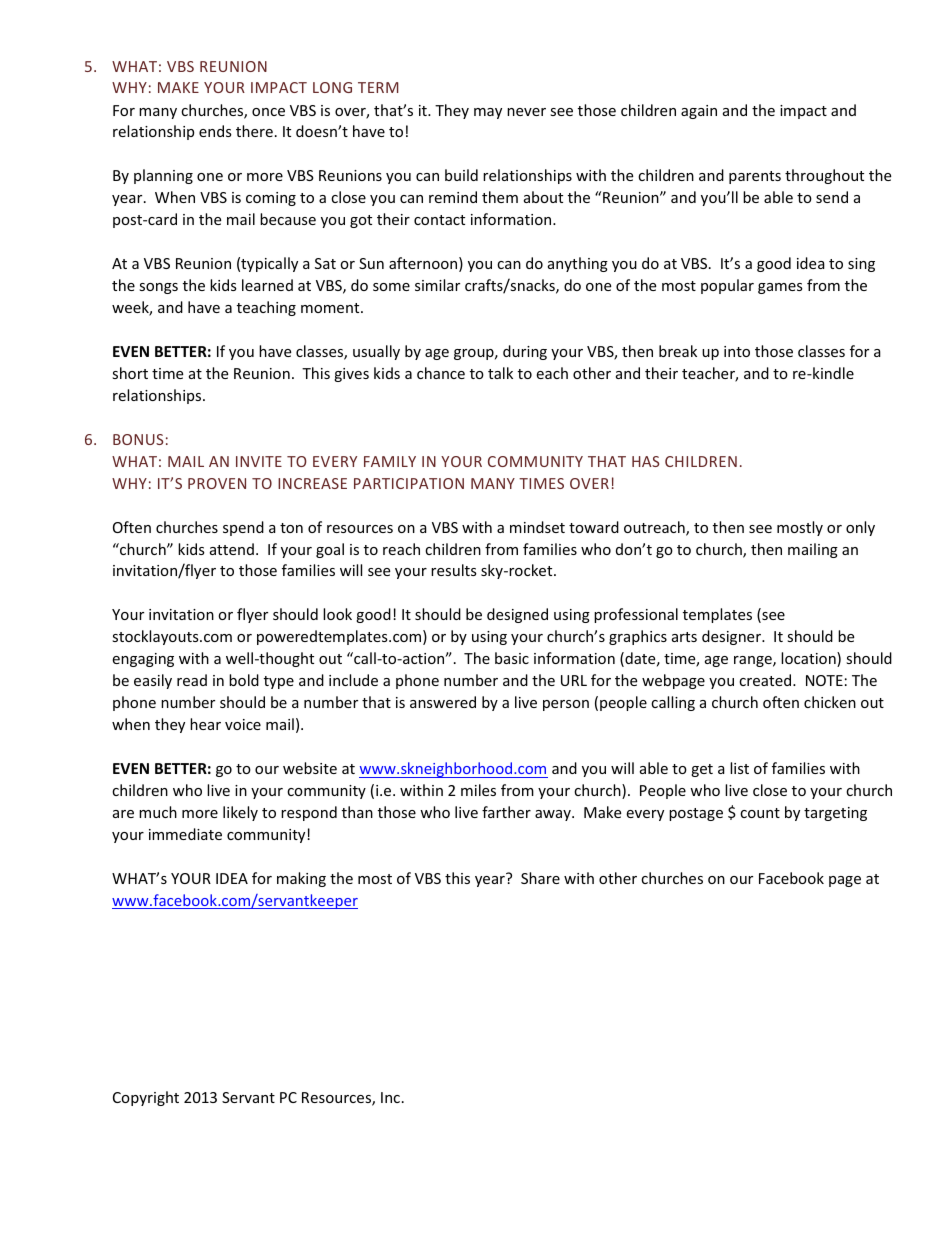 The image size is (952, 1233). What do you see at coordinates (699, 112) in the screenshot?
I see `again` at bounding box center [699, 112].
